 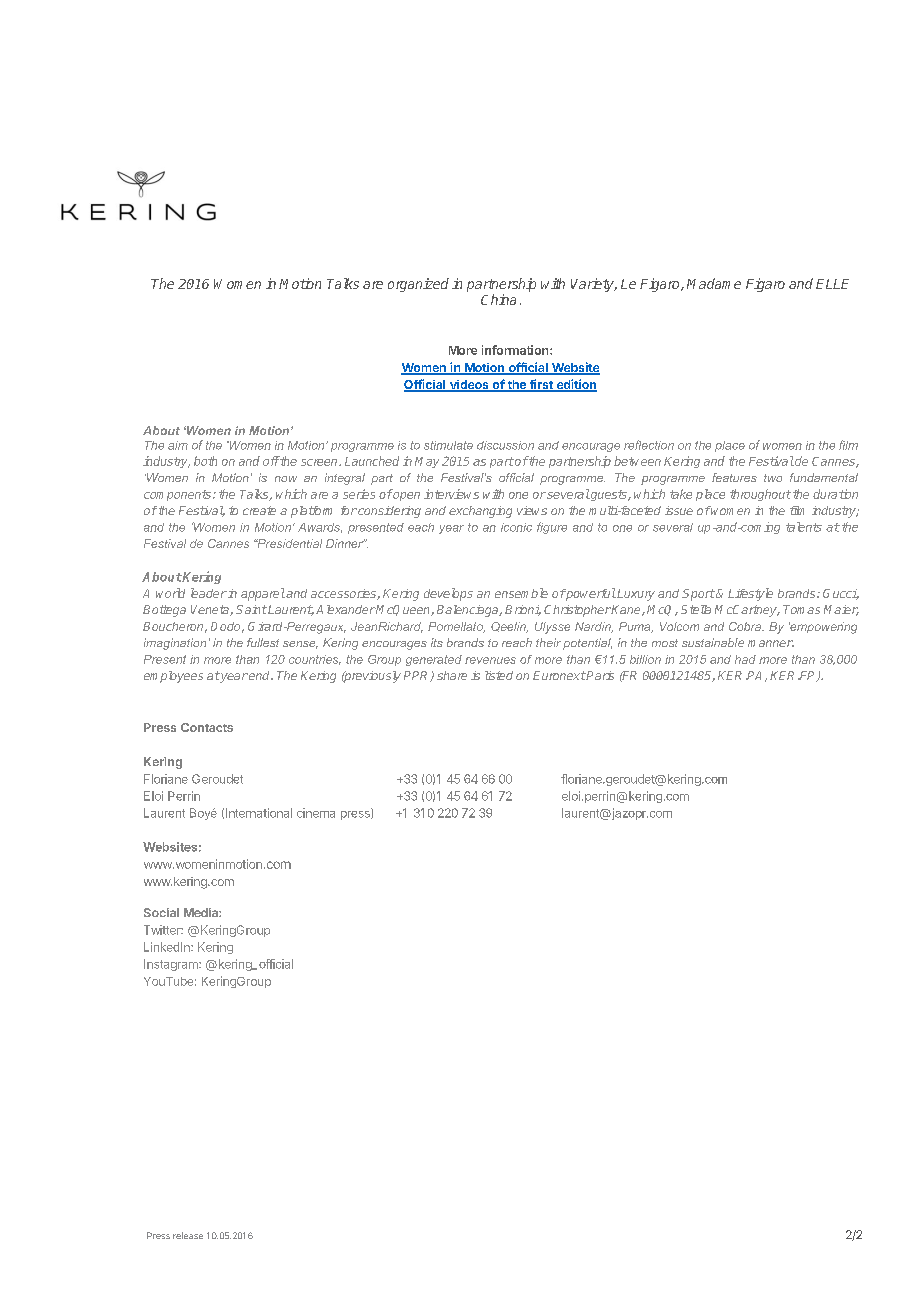 I want to click on Madame, so click(x=714, y=283).
